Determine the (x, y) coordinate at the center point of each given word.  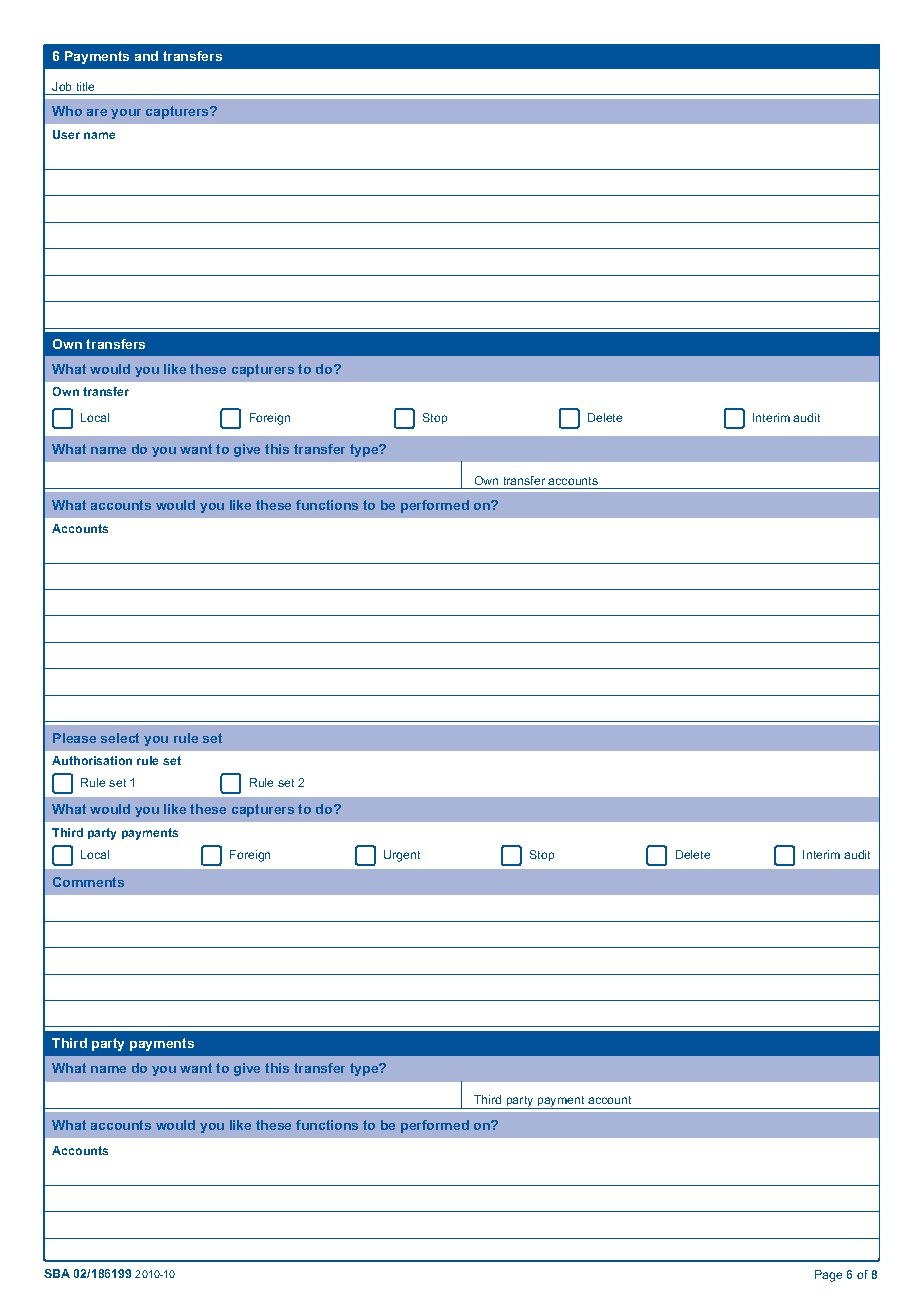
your (126, 114)
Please (74, 738)
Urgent (402, 856)
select (120, 738)
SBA (57, 1273)
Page (828, 1276)
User (66, 134)
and (146, 56)
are (97, 112)
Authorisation (92, 760)
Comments (88, 882)
